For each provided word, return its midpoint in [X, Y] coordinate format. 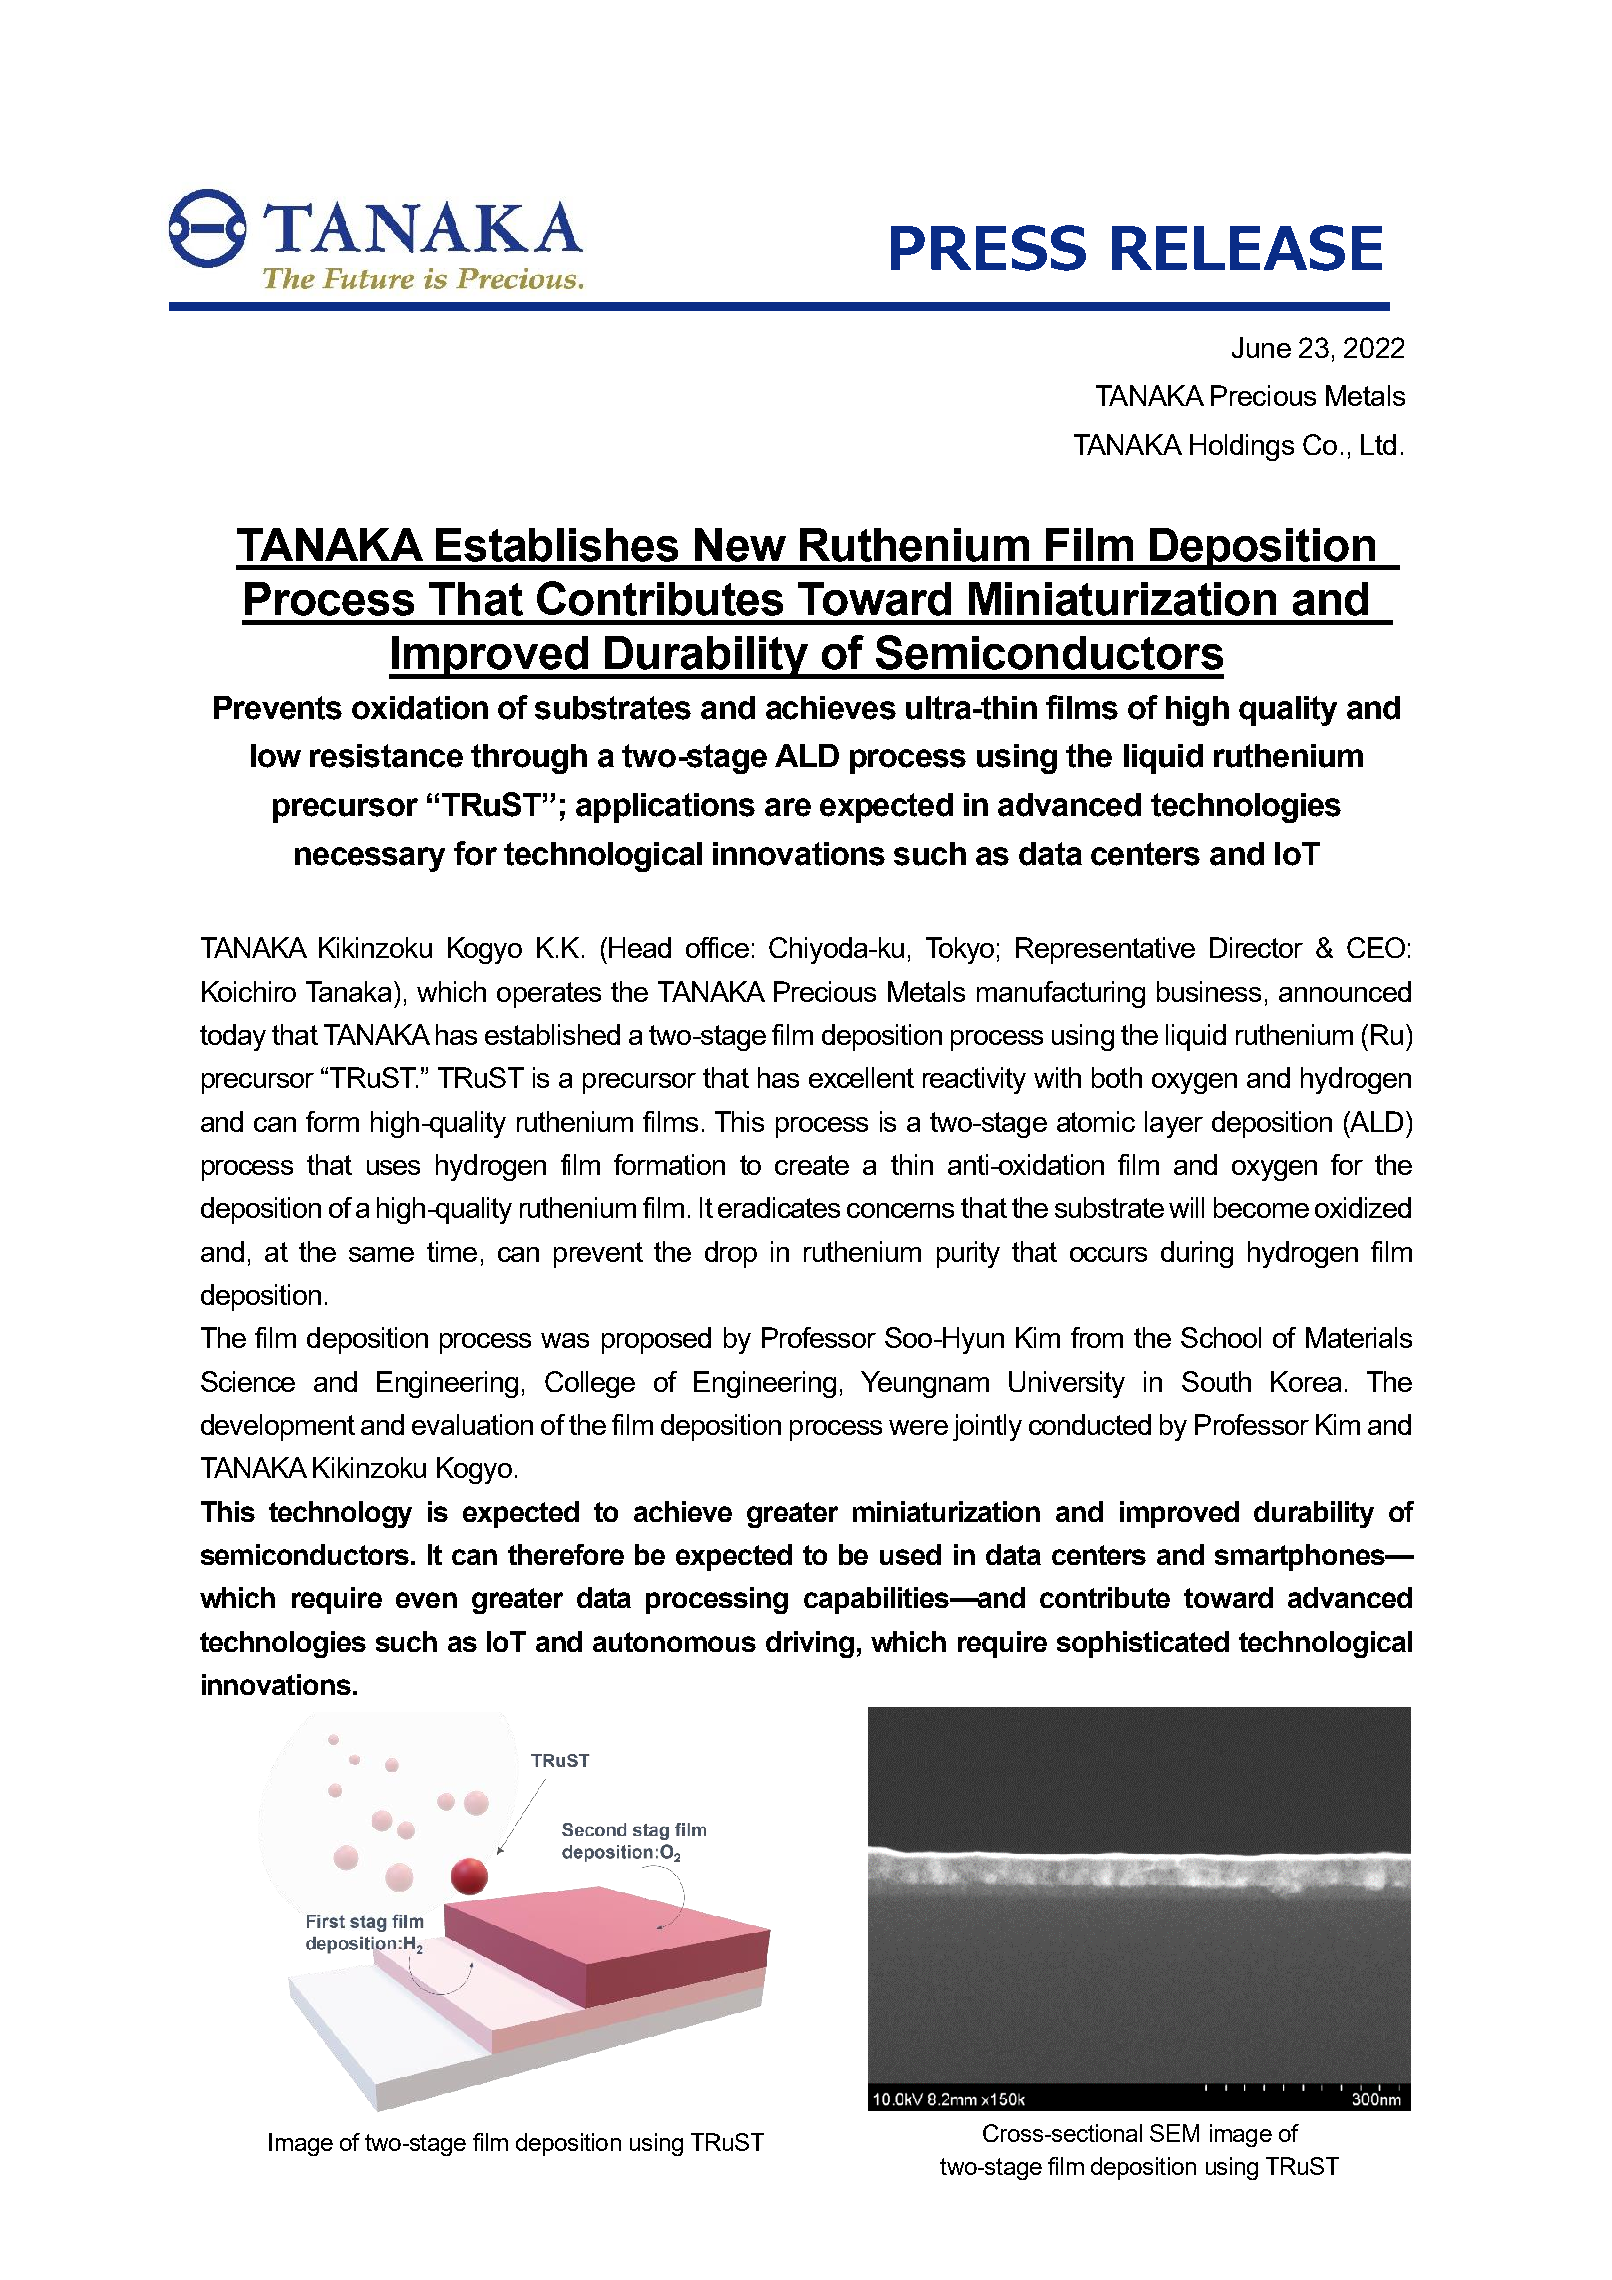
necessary [370, 859]
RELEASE [1247, 248]
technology [340, 1514]
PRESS [988, 248]
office [717, 947]
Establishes [557, 545]
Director [1256, 947]
